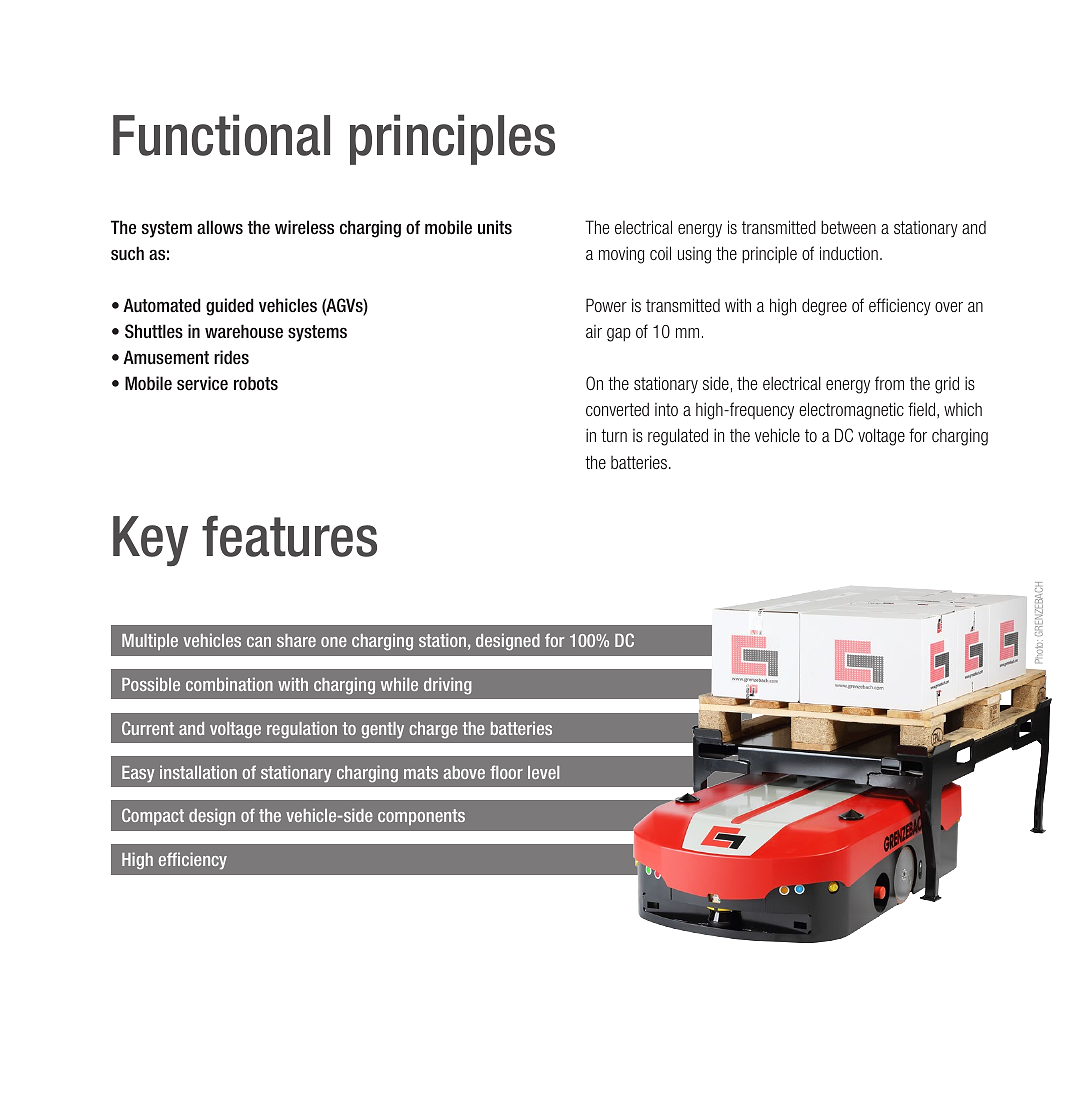 The width and height of the document is (1092, 1108). Describe the element at coordinates (594, 331) in the document. I see `air` at that location.
